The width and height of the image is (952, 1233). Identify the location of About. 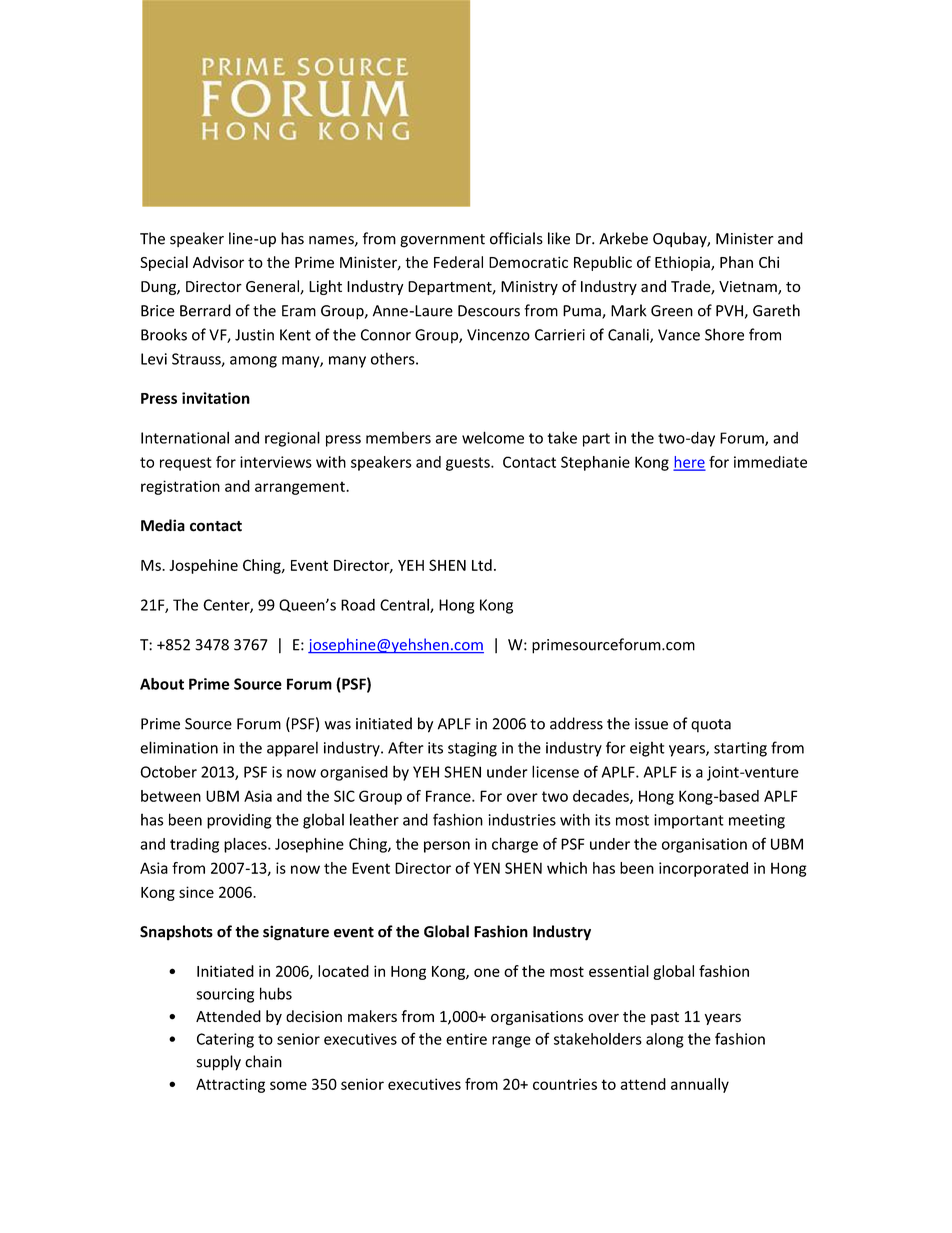
(162, 684).
